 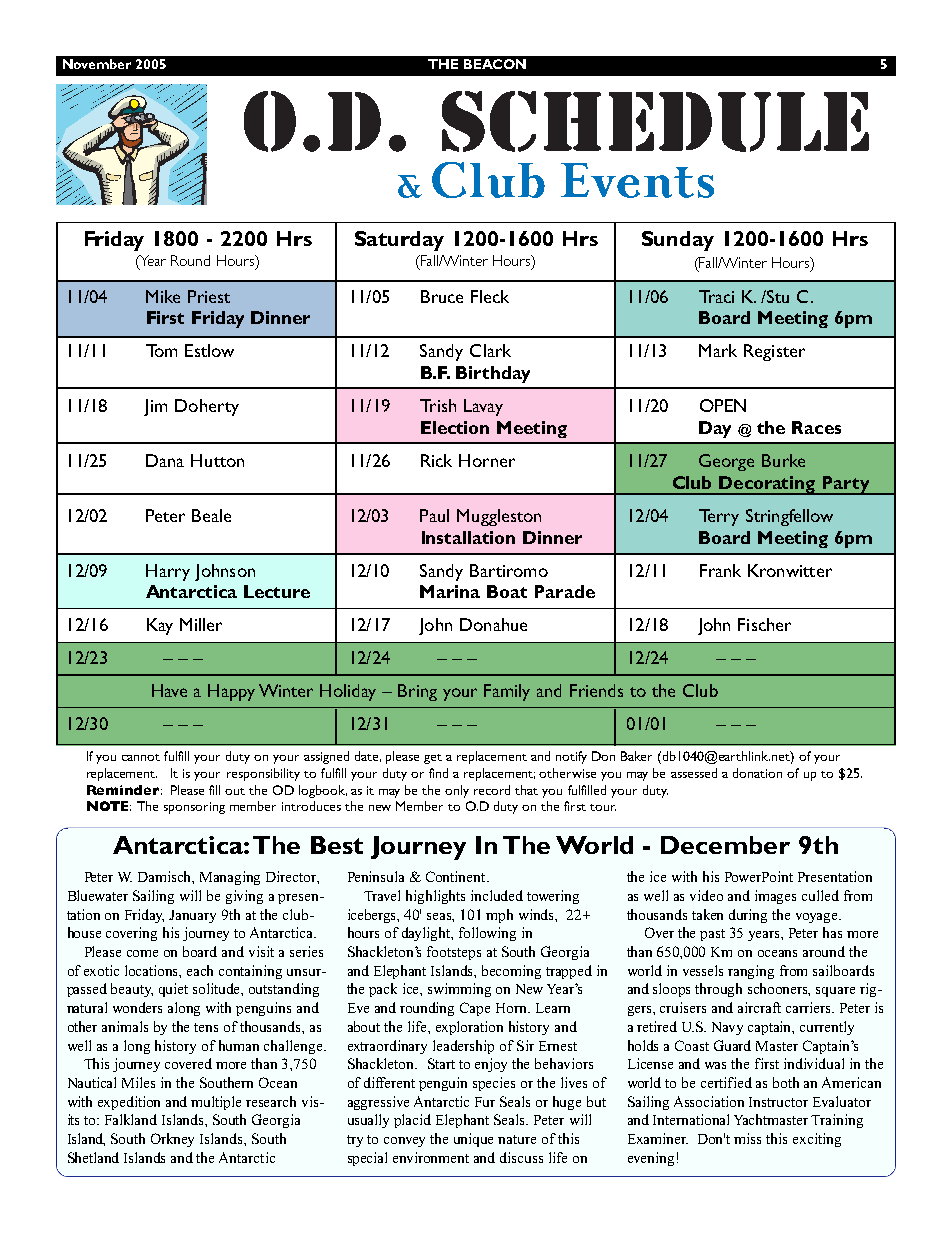 I want to click on only, so click(x=457, y=791).
